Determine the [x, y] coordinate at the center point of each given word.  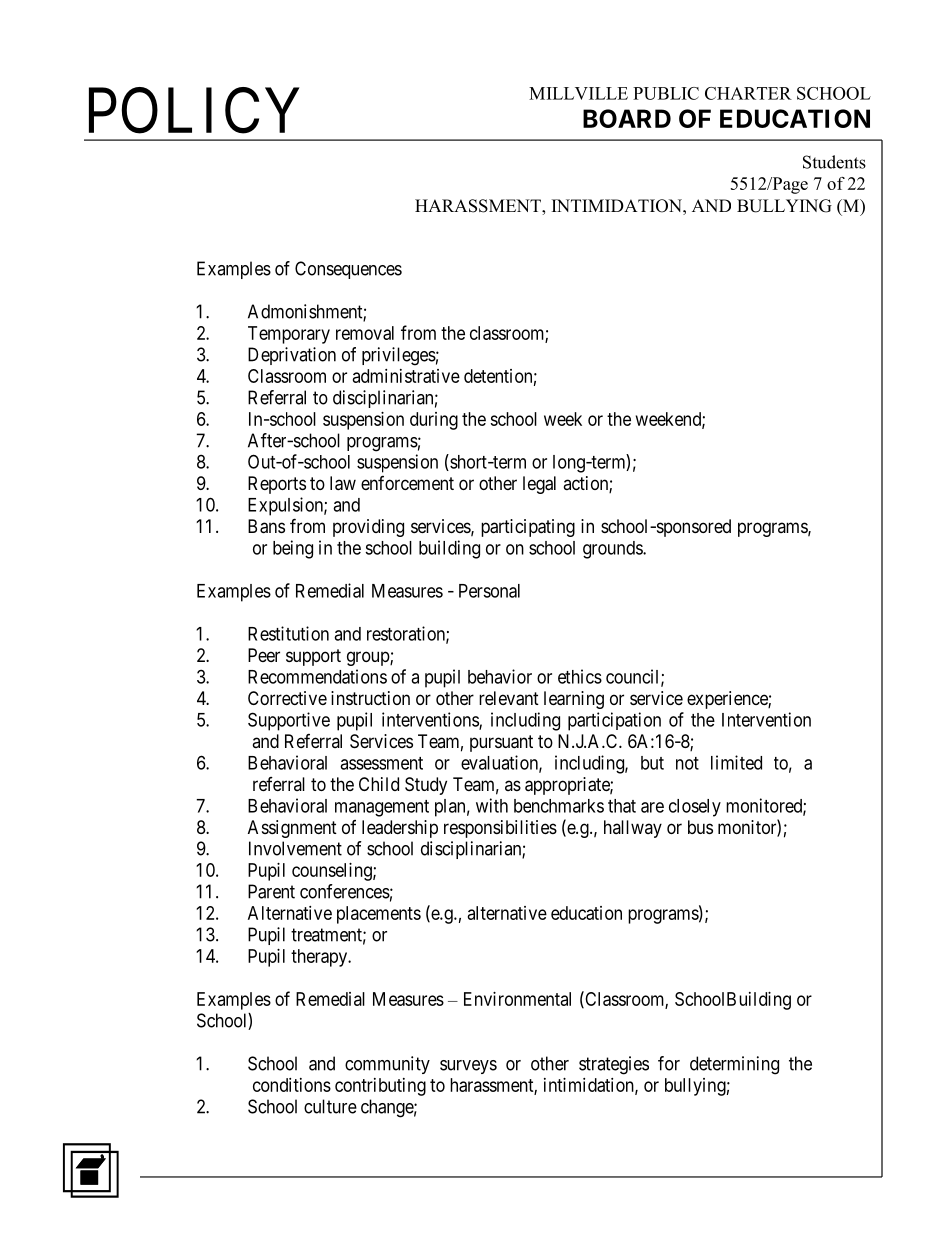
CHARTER [748, 93]
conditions [292, 1085]
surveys [468, 1067]
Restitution [288, 633]
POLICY [194, 111]
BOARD [627, 118]
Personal [489, 591]
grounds [613, 550]
